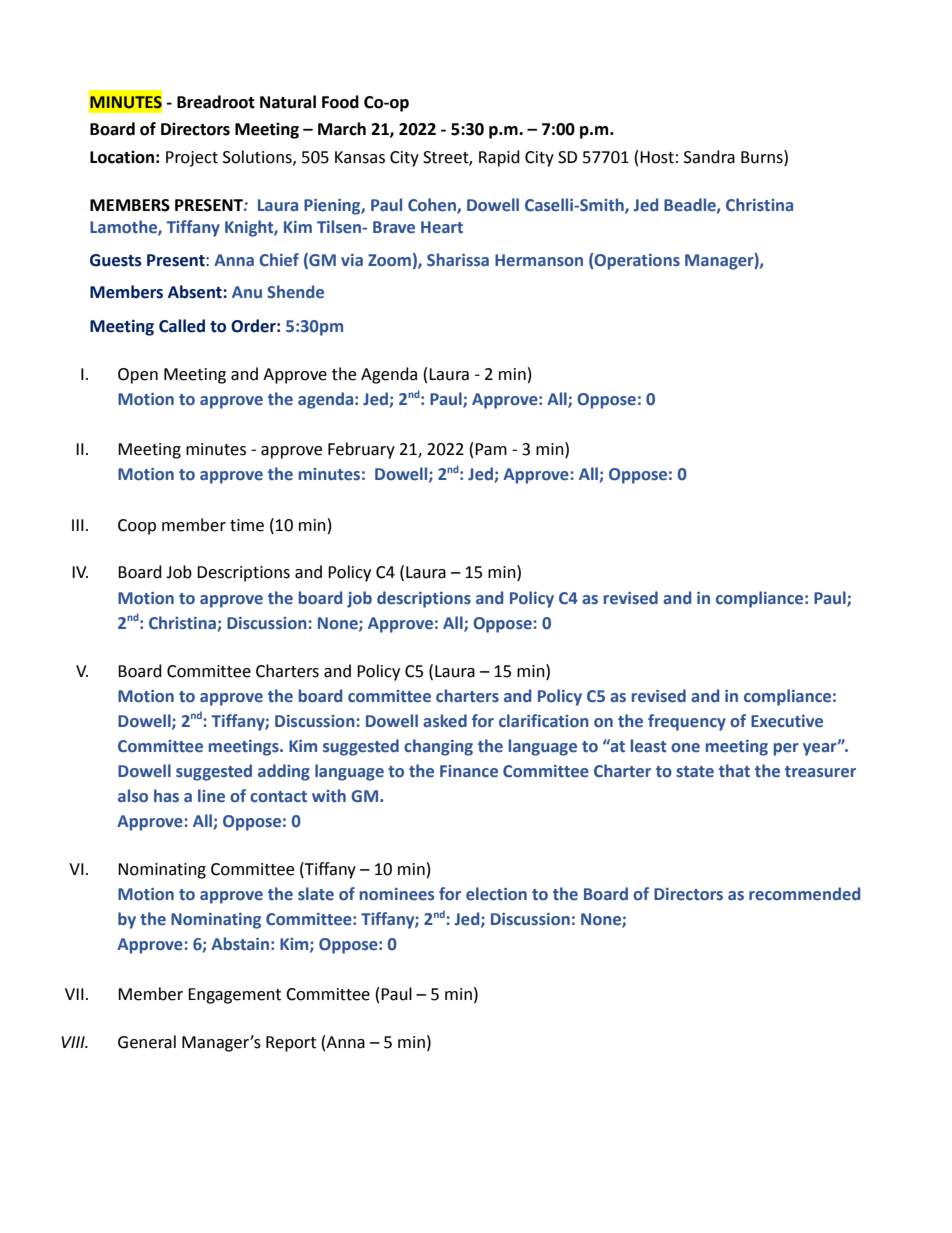  Describe the element at coordinates (192, 159) in the image. I see `Project` at that location.
